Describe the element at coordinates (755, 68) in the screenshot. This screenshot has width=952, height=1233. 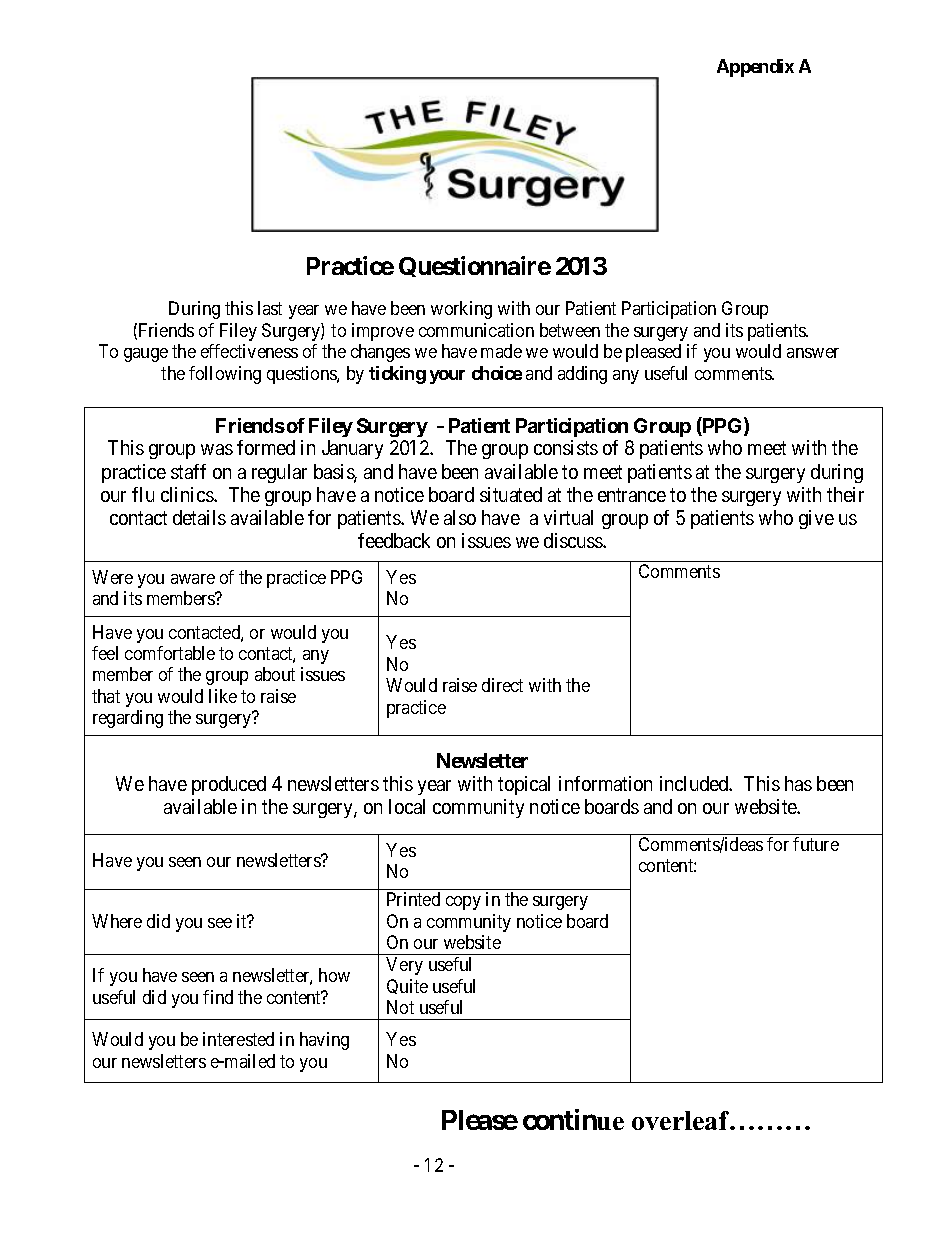
I see `Appendix` at that location.
